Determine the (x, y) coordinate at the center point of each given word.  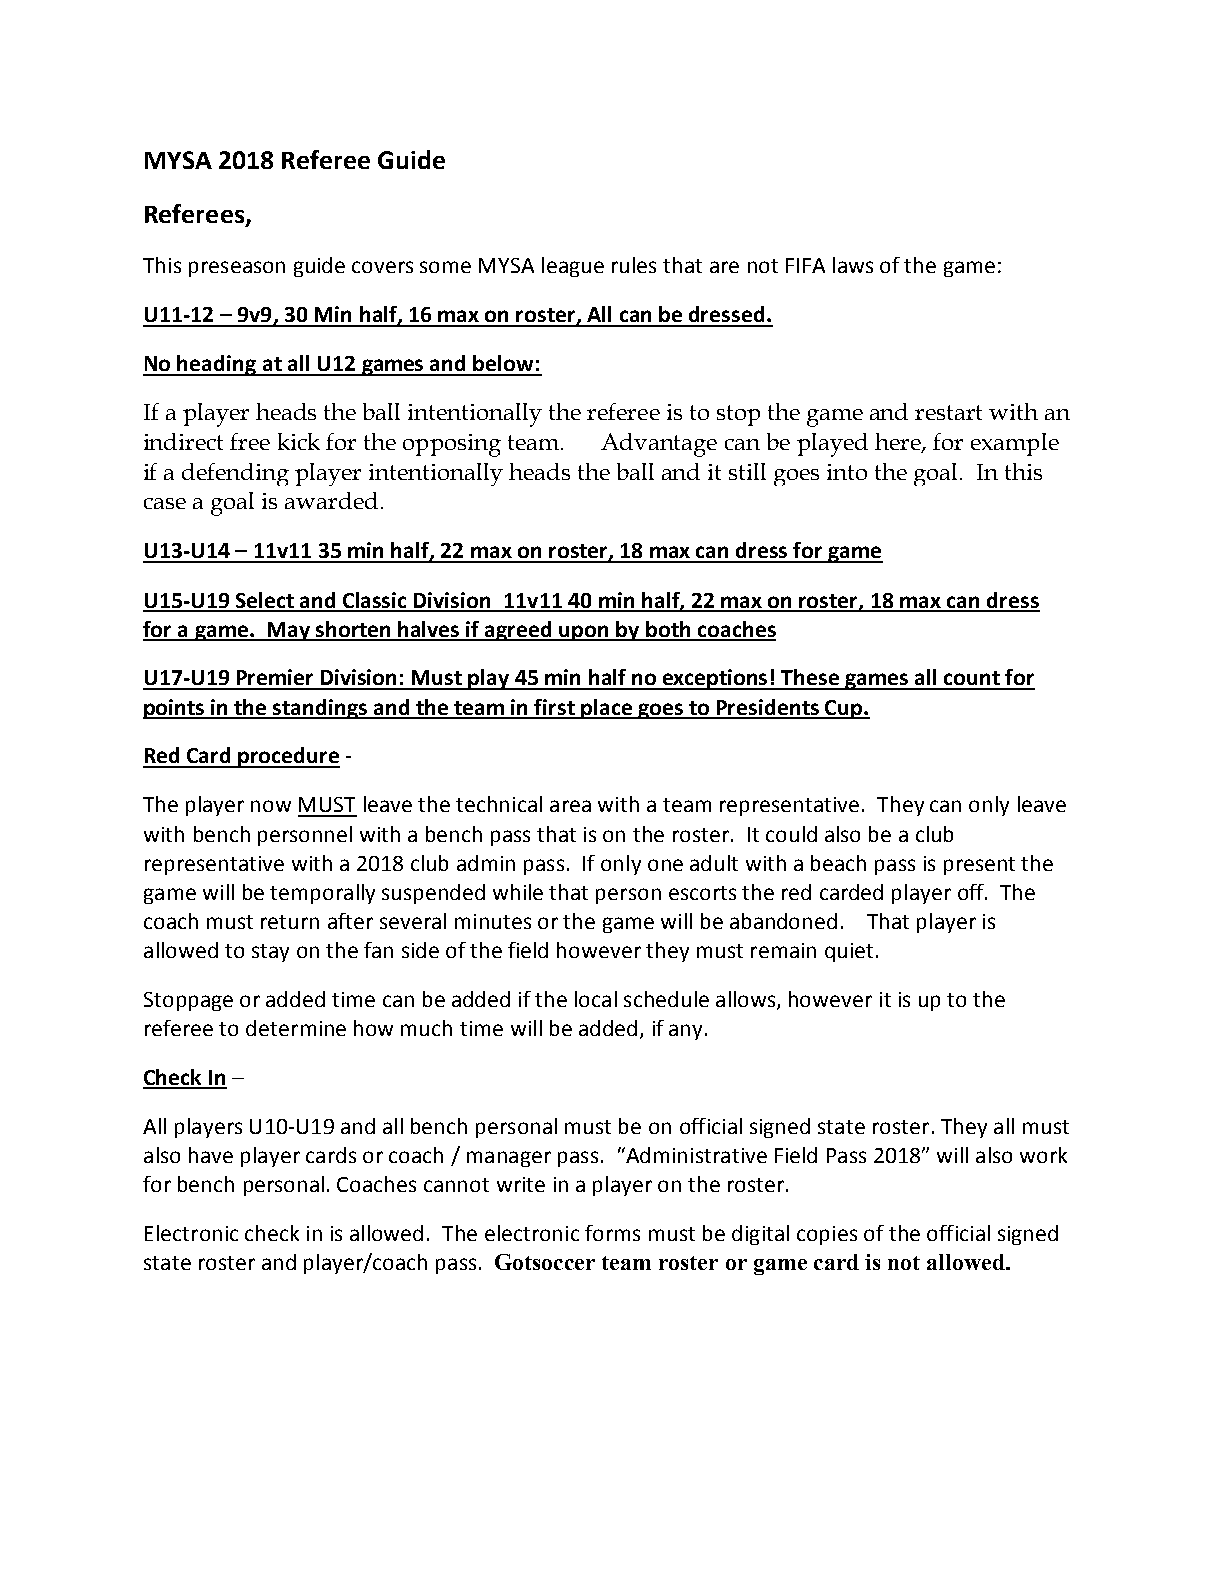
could (791, 834)
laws (853, 265)
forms (612, 1233)
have (211, 1155)
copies (827, 1235)
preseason (237, 269)
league (573, 267)
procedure (288, 757)
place (607, 709)
